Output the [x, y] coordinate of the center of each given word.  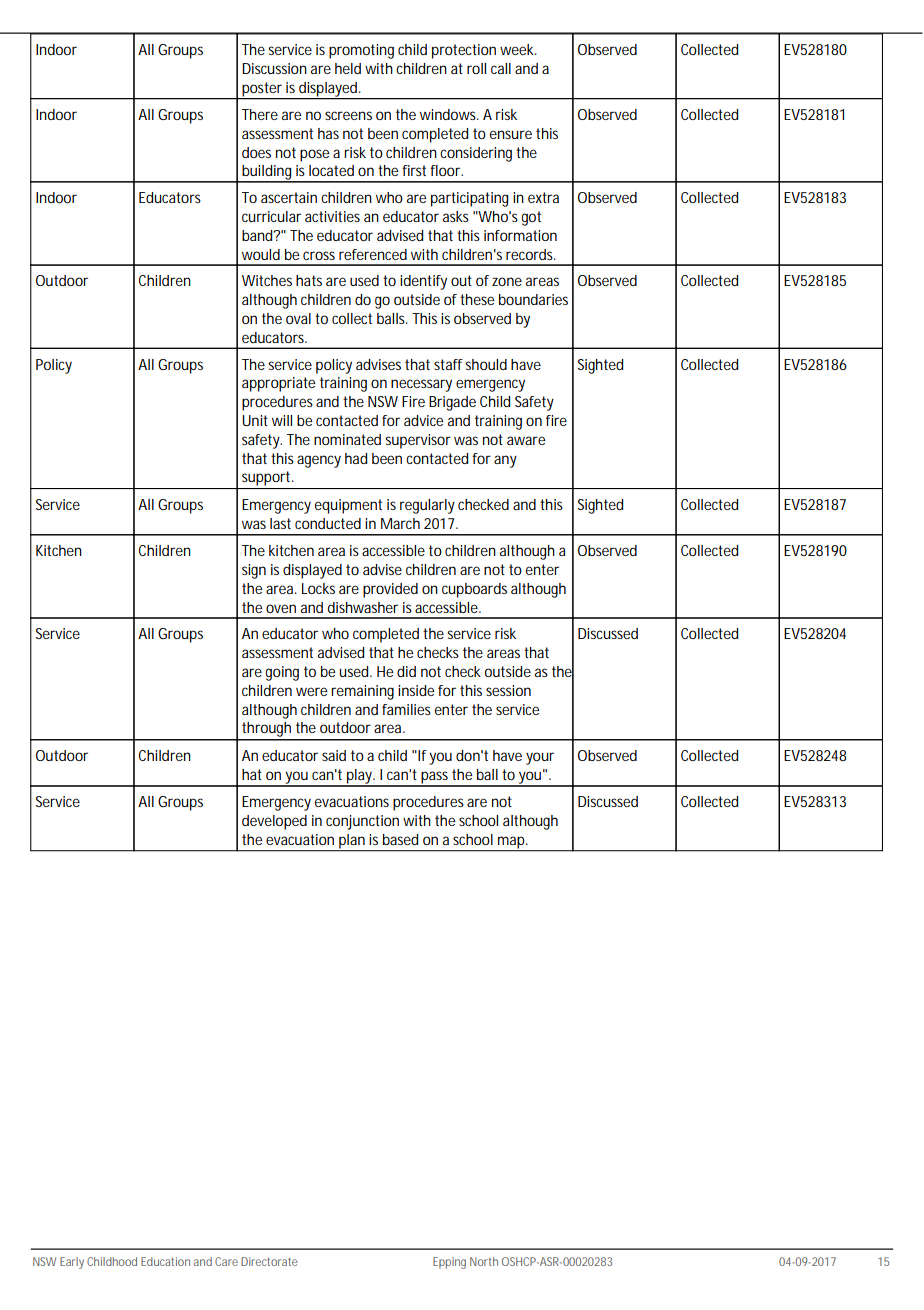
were [311, 691]
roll [476, 68]
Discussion [274, 68]
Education [165, 1261]
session [508, 690]
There [260, 114]
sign [254, 571]
